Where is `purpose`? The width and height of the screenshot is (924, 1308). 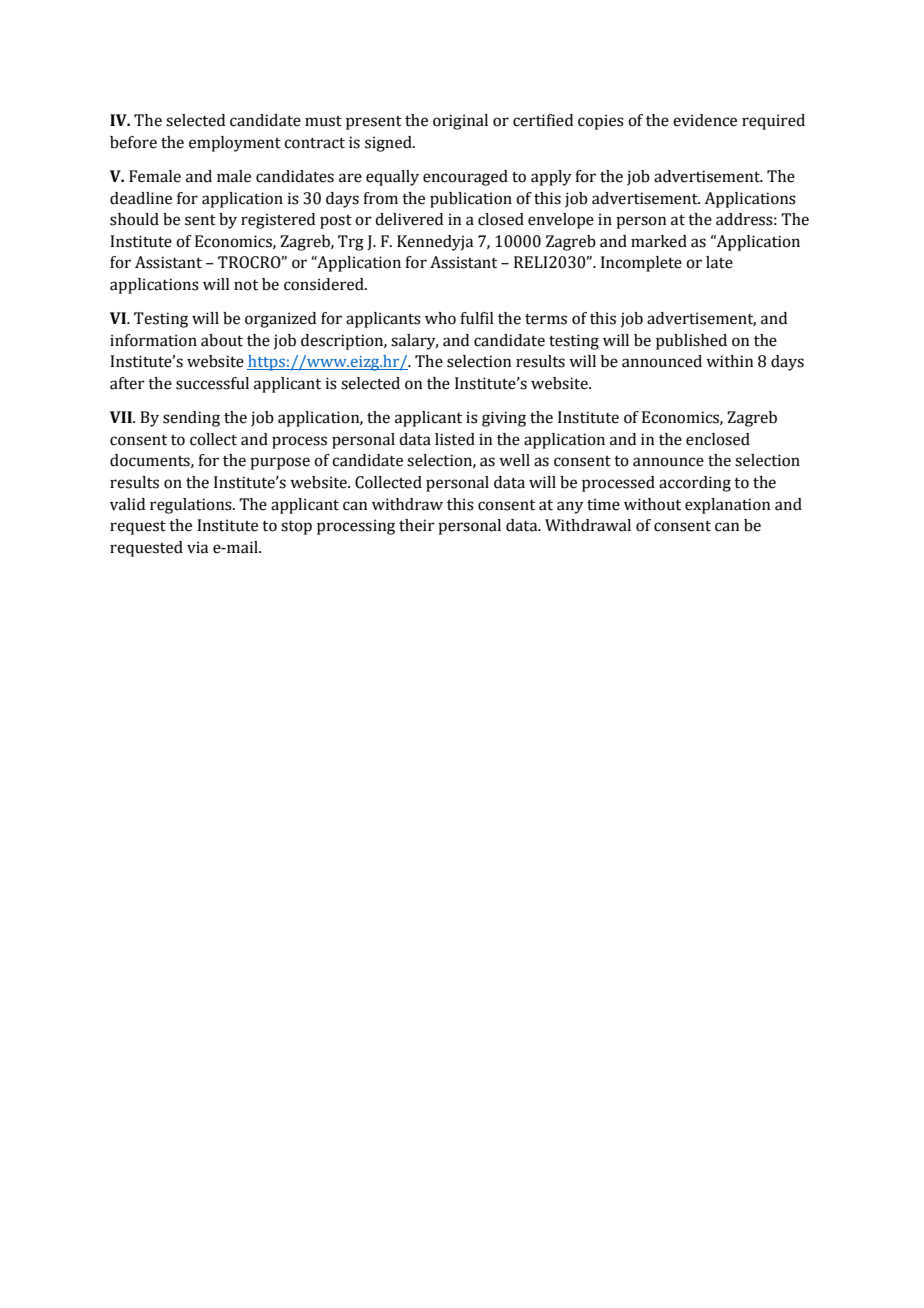 purpose is located at coordinates (280, 463).
